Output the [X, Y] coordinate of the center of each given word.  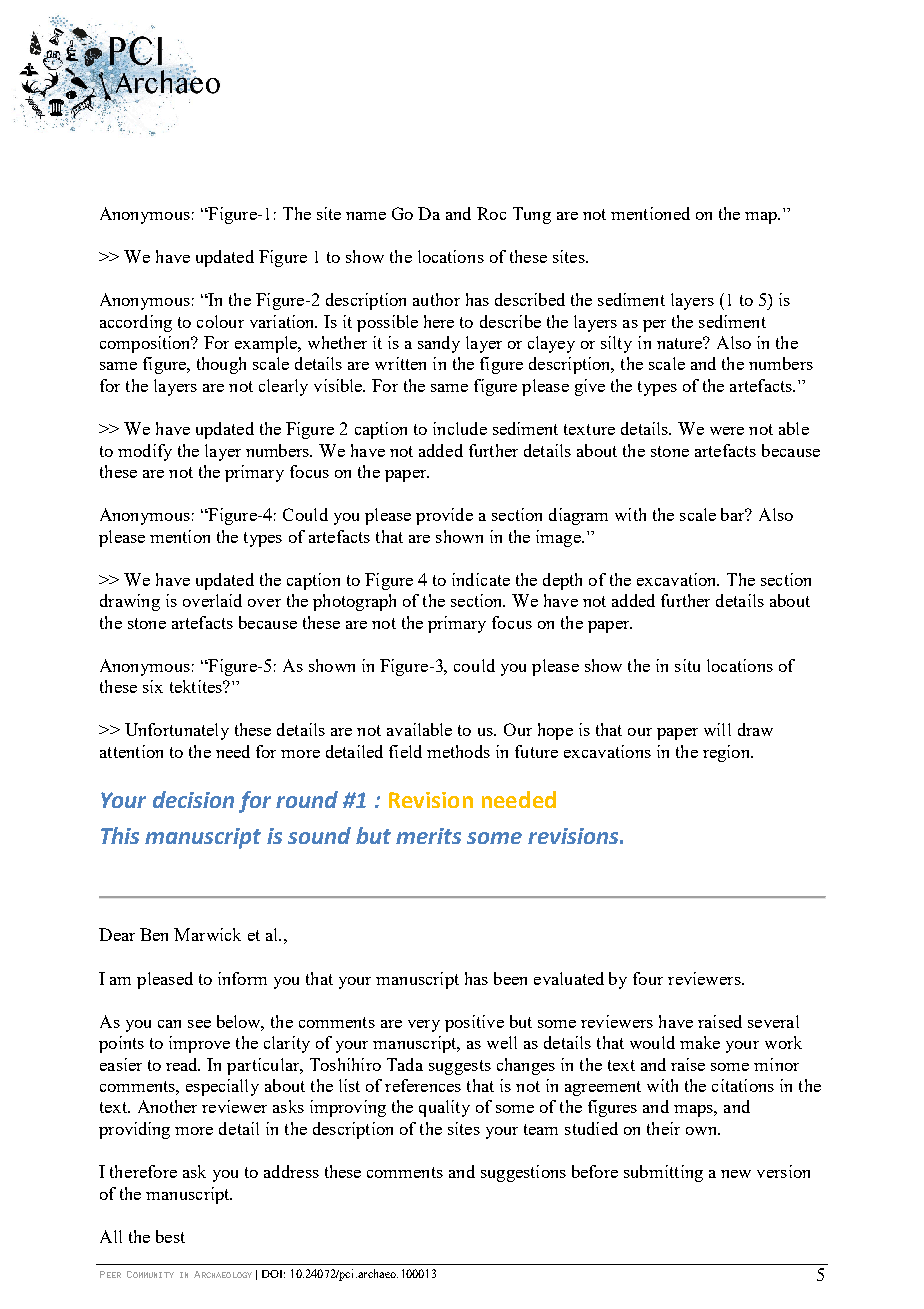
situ [687, 665]
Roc [491, 213]
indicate [481, 579]
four [648, 978]
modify [145, 452]
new [736, 1174]
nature [681, 343]
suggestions [523, 1173]
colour [220, 321]
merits [428, 836]
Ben [154, 934]
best [170, 1236]
